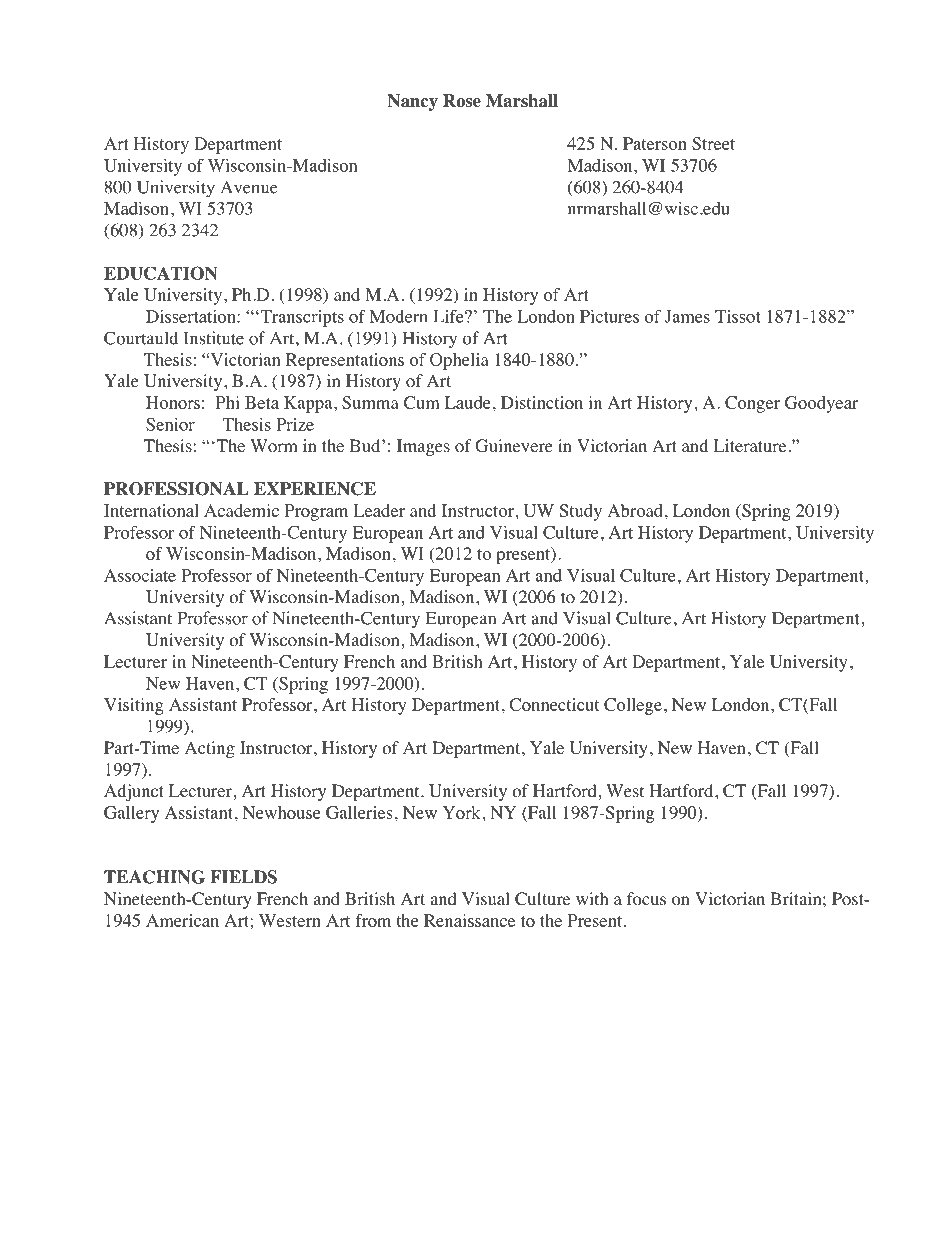  What do you see at coordinates (244, 877) in the screenshot?
I see `FIELDS` at bounding box center [244, 877].
